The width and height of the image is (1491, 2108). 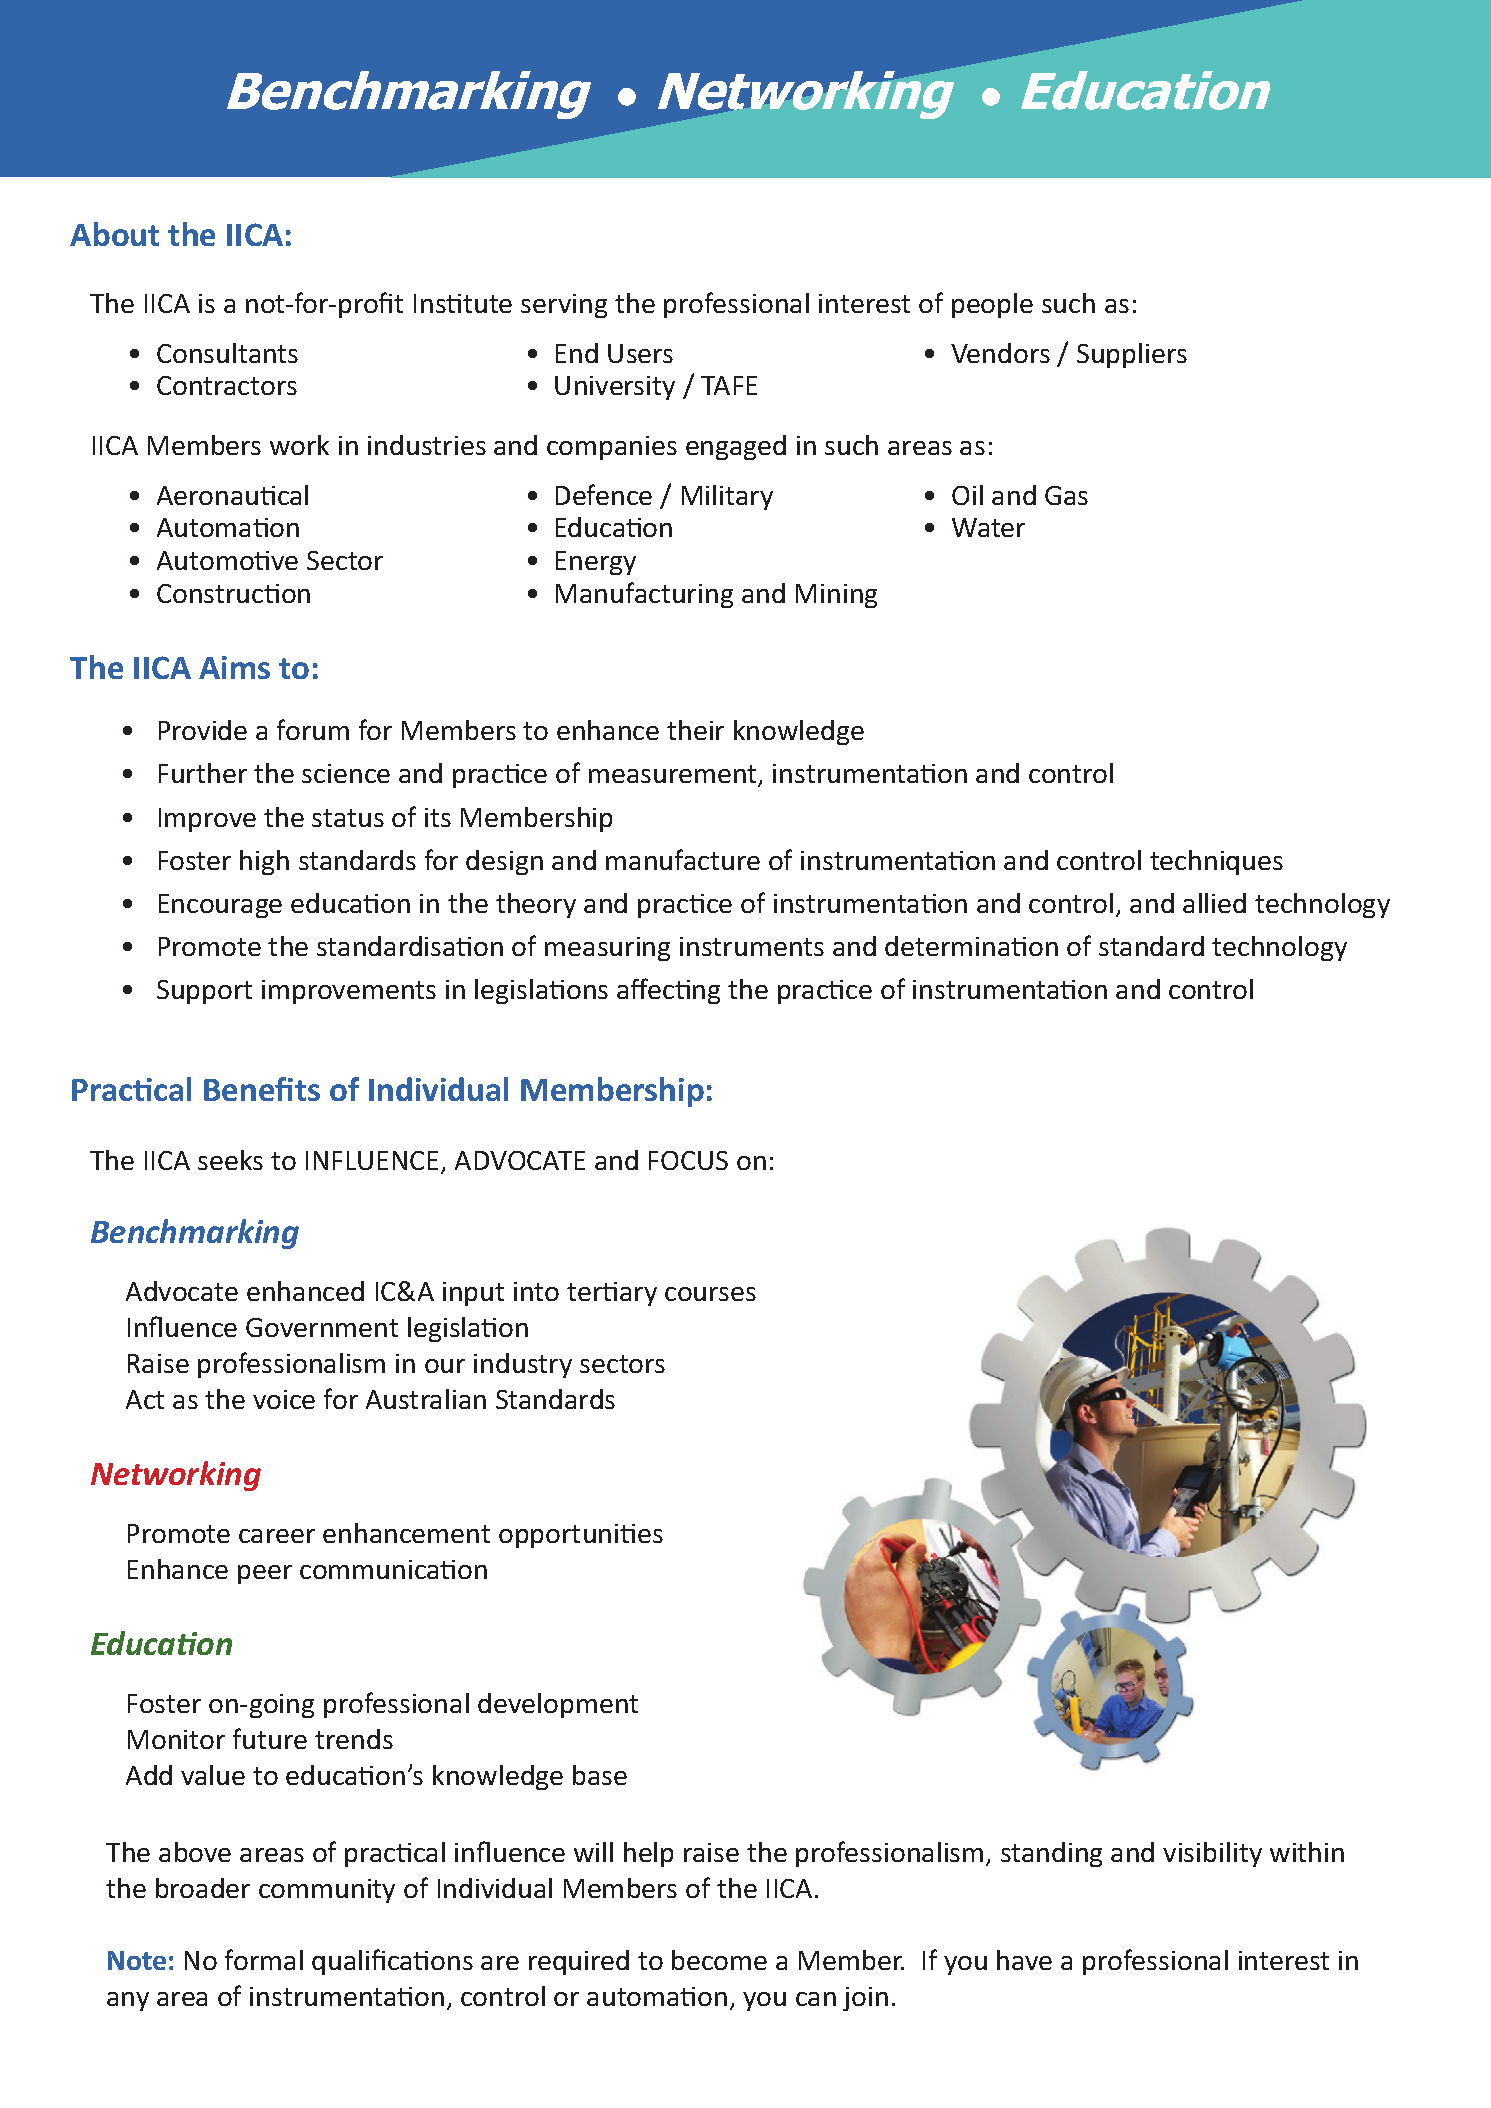 I want to click on allied, so click(x=1214, y=903).
